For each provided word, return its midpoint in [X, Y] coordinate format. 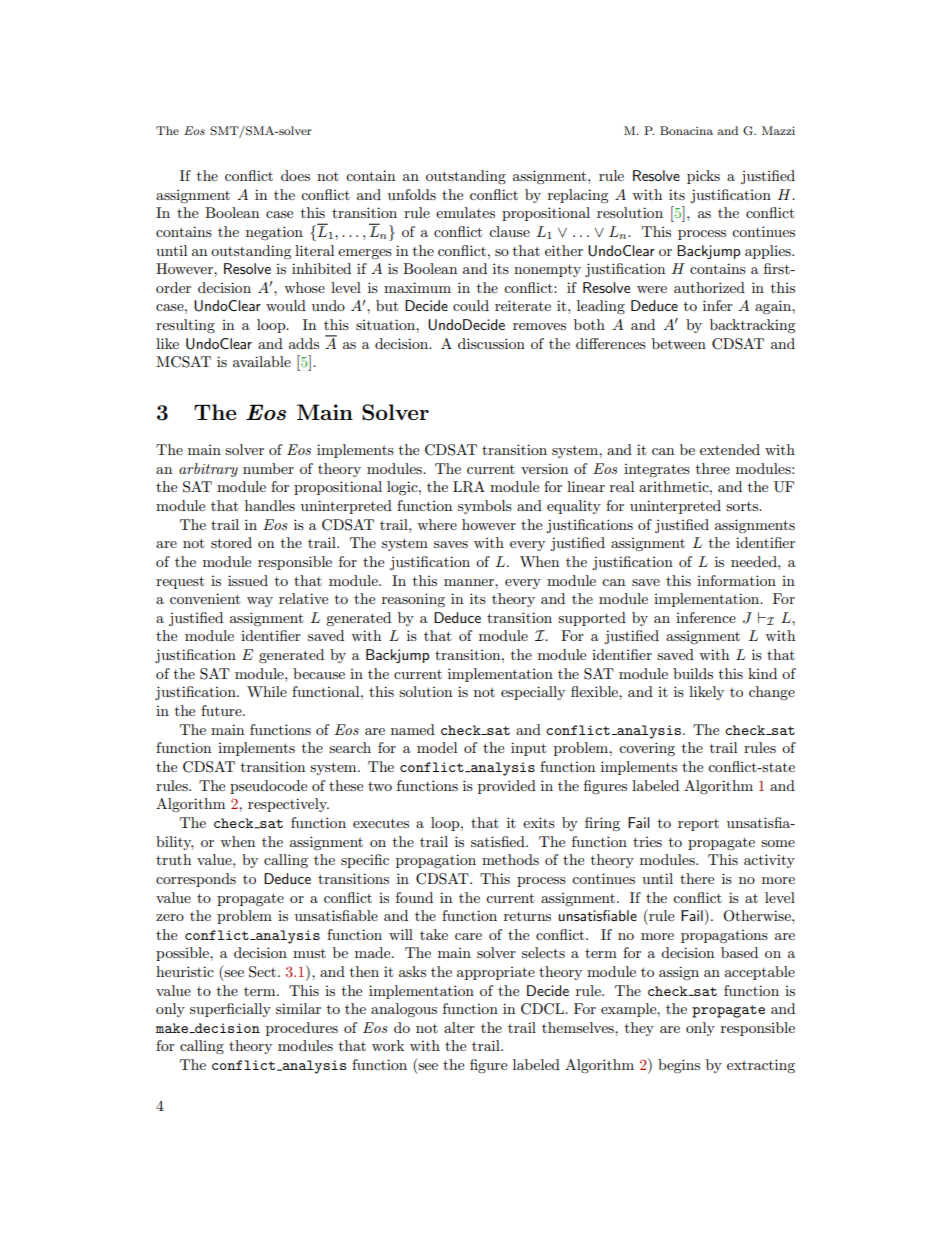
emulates [465, 212]
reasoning [413, 600]
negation [274, 233]
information [736, 580]
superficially [230, 1010]
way [260, 602]
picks [703, 177]
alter [459, 1027]
